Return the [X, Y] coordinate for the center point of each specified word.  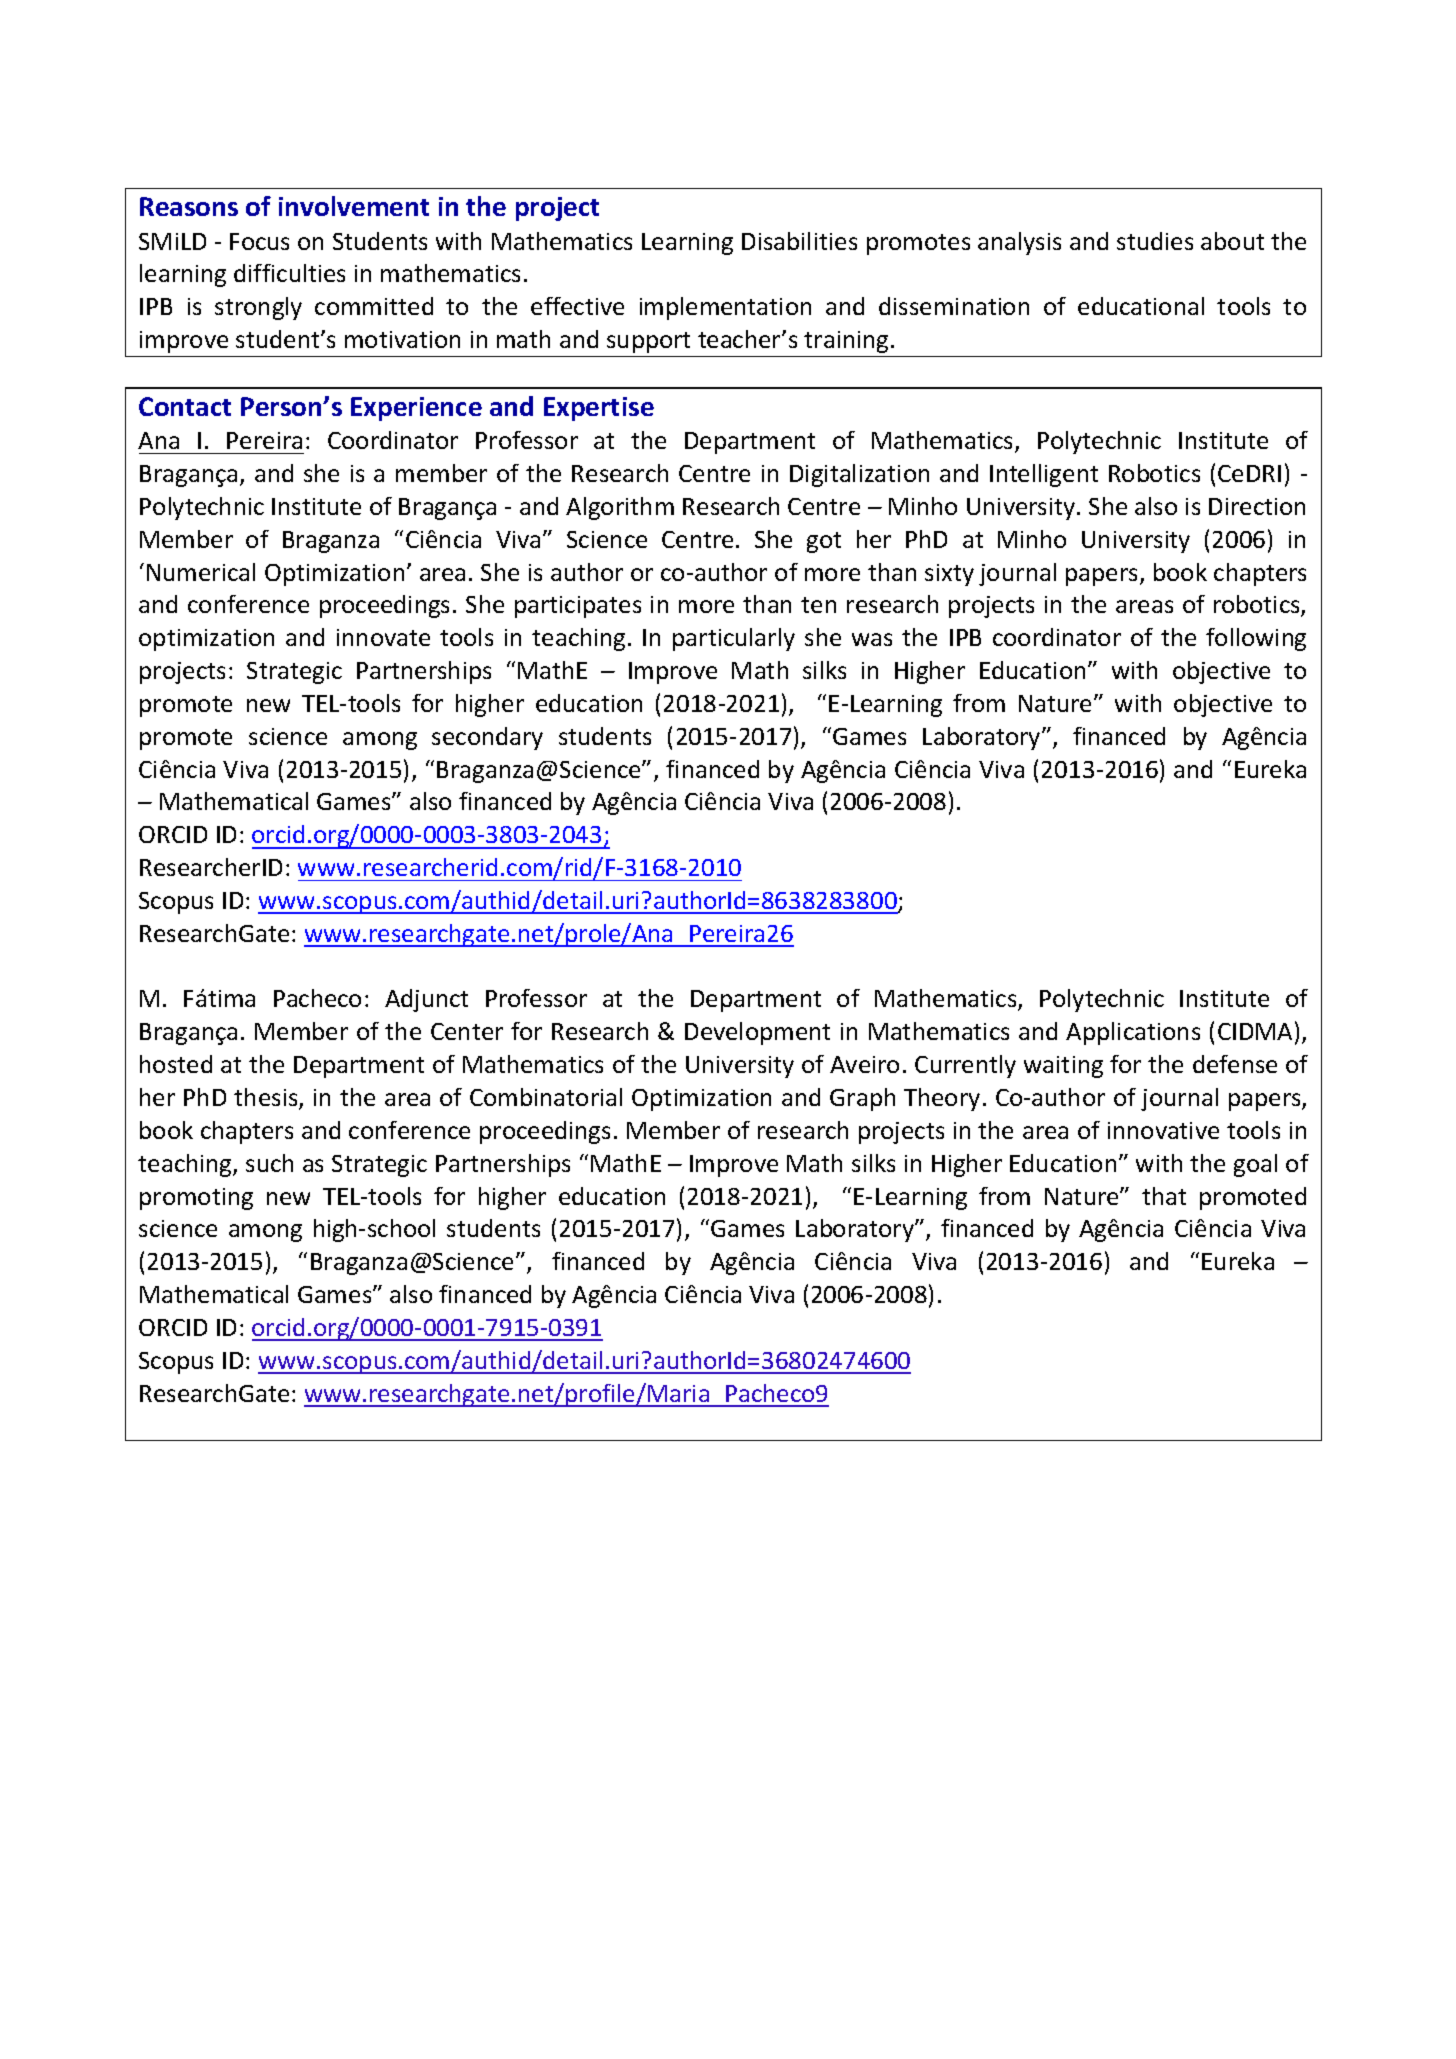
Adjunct [426, 1000]
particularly [734, 639]
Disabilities [799, 241]
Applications [1133, 1033]
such [269, 1163]
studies [1155, 241]
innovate [383, 637]
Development [757, 1033]
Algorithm [620, 508]
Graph [862, 1099]
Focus [259, 241]
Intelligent [1044, 475]
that [1164, 1196]
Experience [416, 409]
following [1256, 639]
